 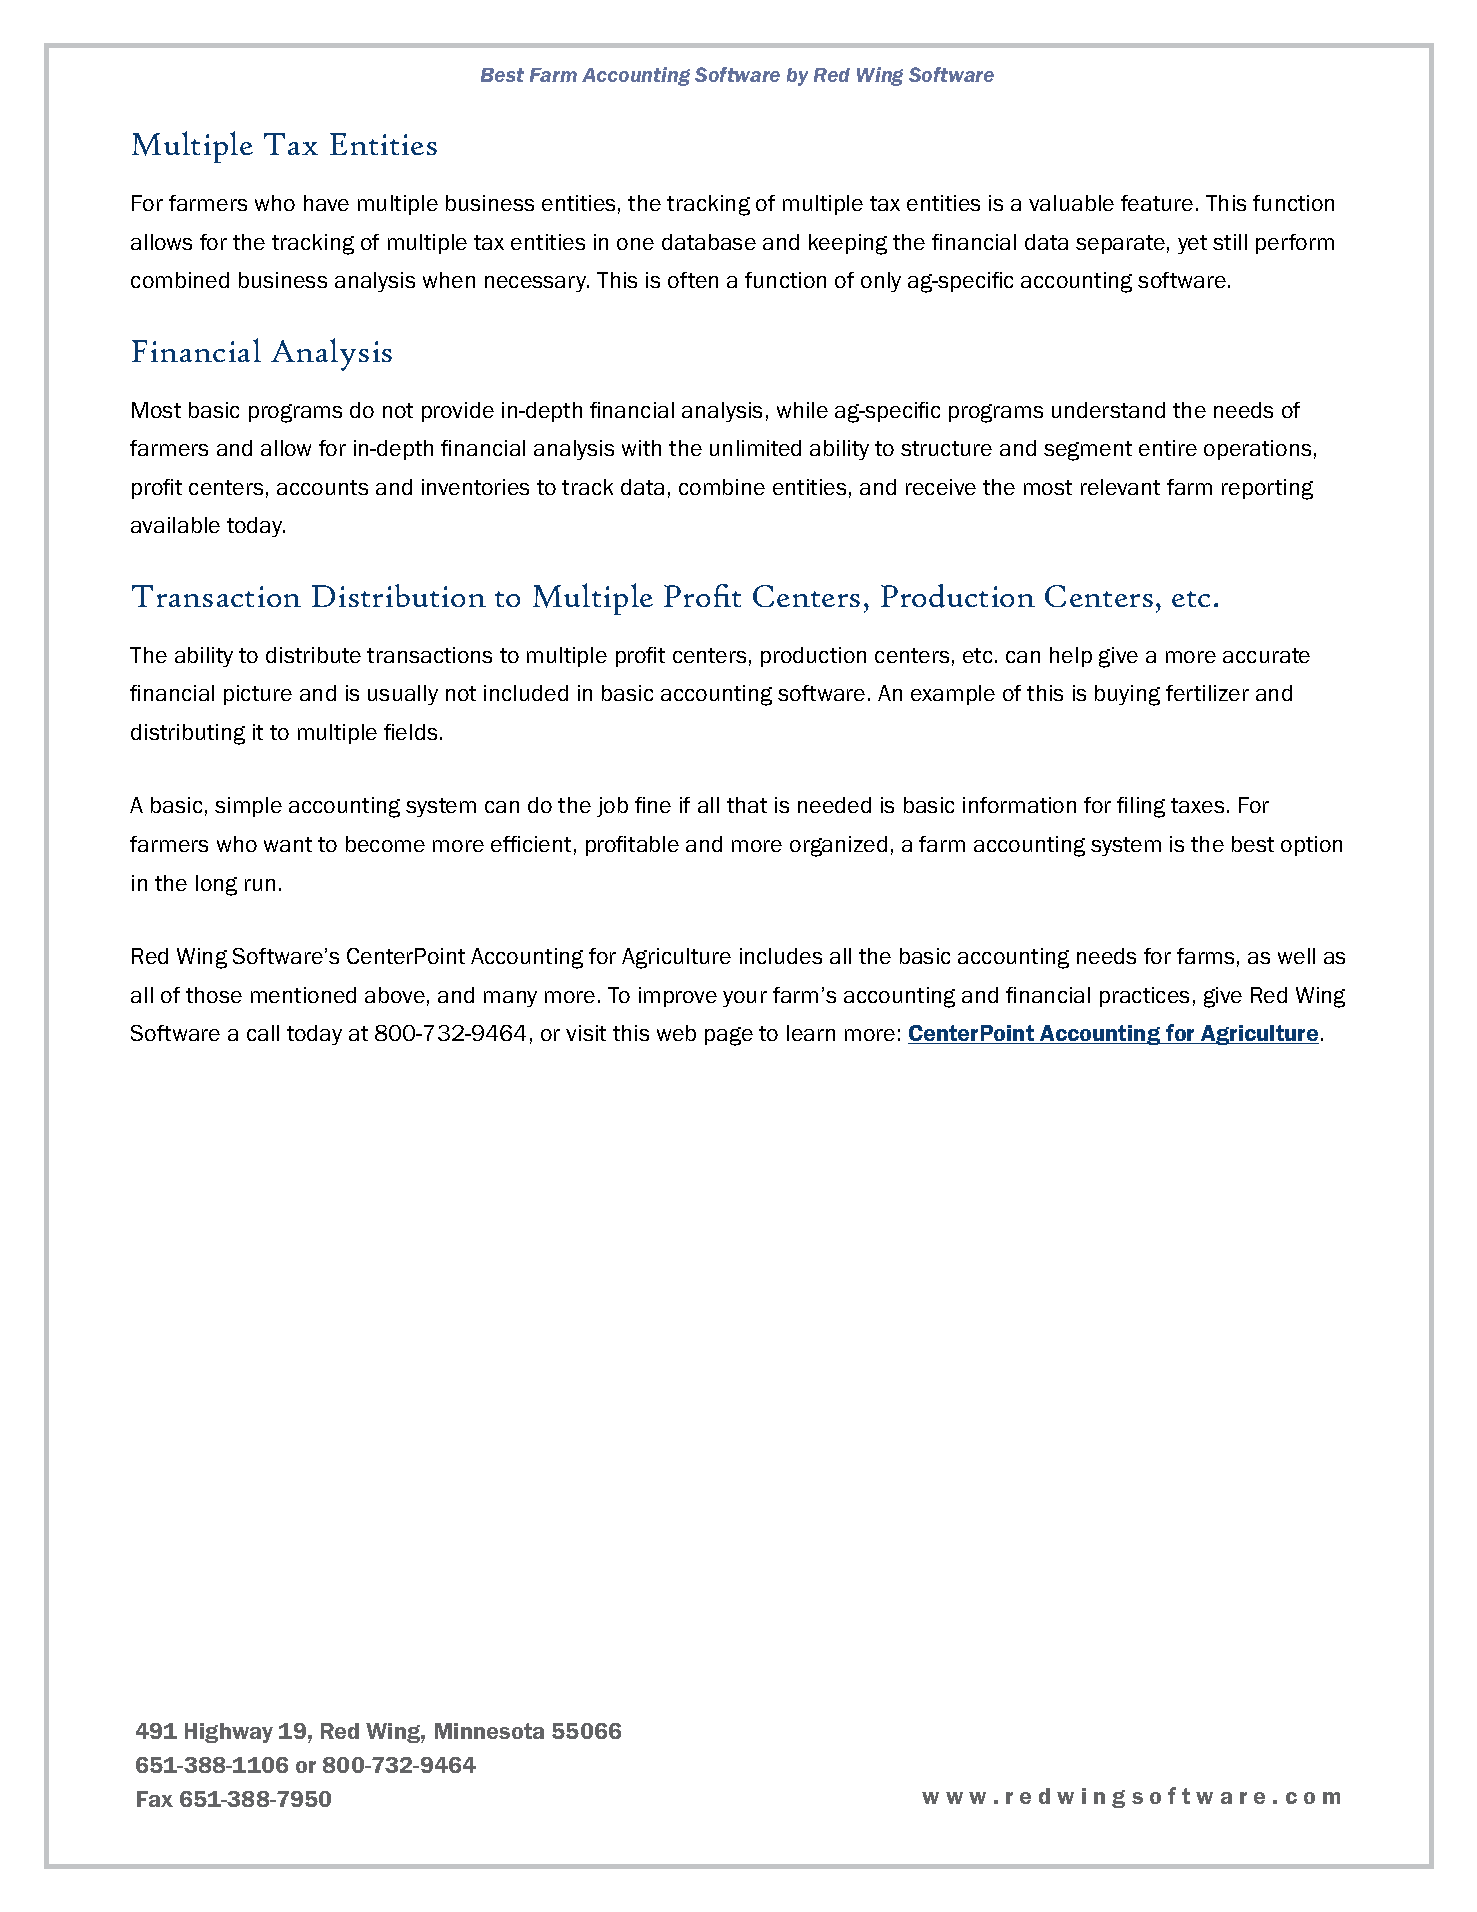 I want to click on that, so click(x=747, y=805).
